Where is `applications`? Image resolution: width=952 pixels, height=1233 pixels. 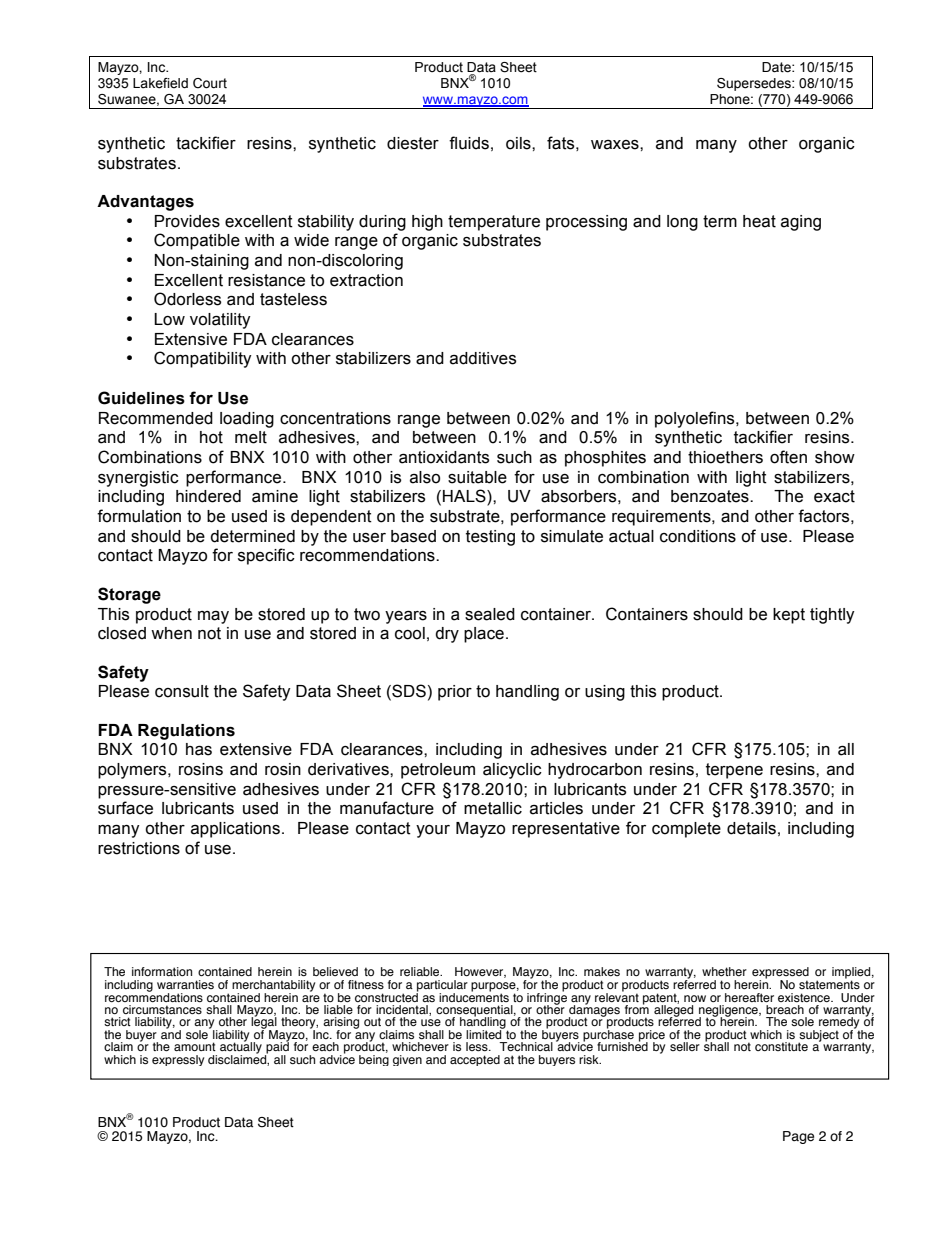 applications is located at coordinates (235, 830).
